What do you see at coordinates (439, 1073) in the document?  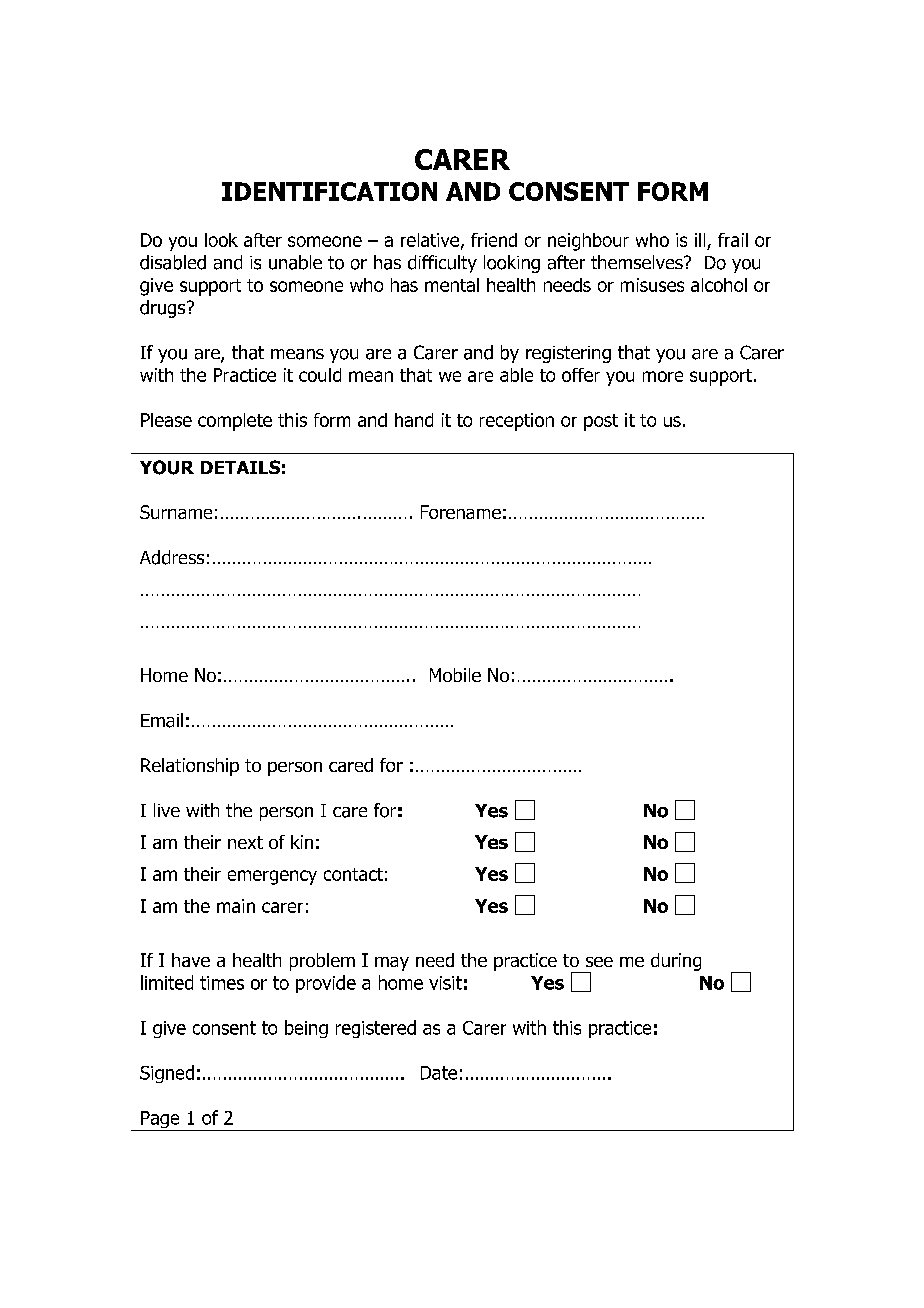 I see `Date` at bounding box center [439, 1073].
